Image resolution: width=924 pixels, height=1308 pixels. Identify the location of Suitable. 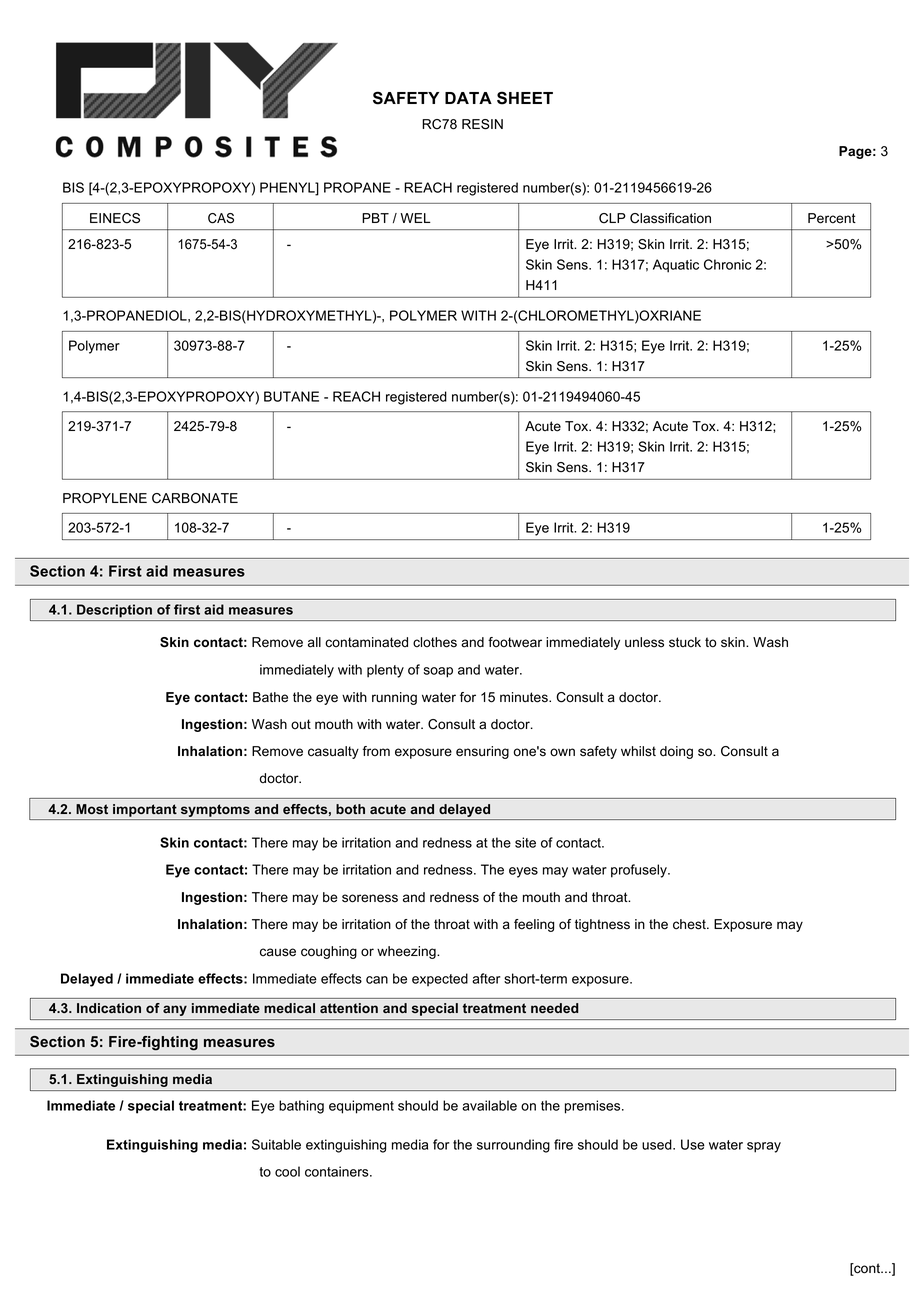
(276, 1144).
